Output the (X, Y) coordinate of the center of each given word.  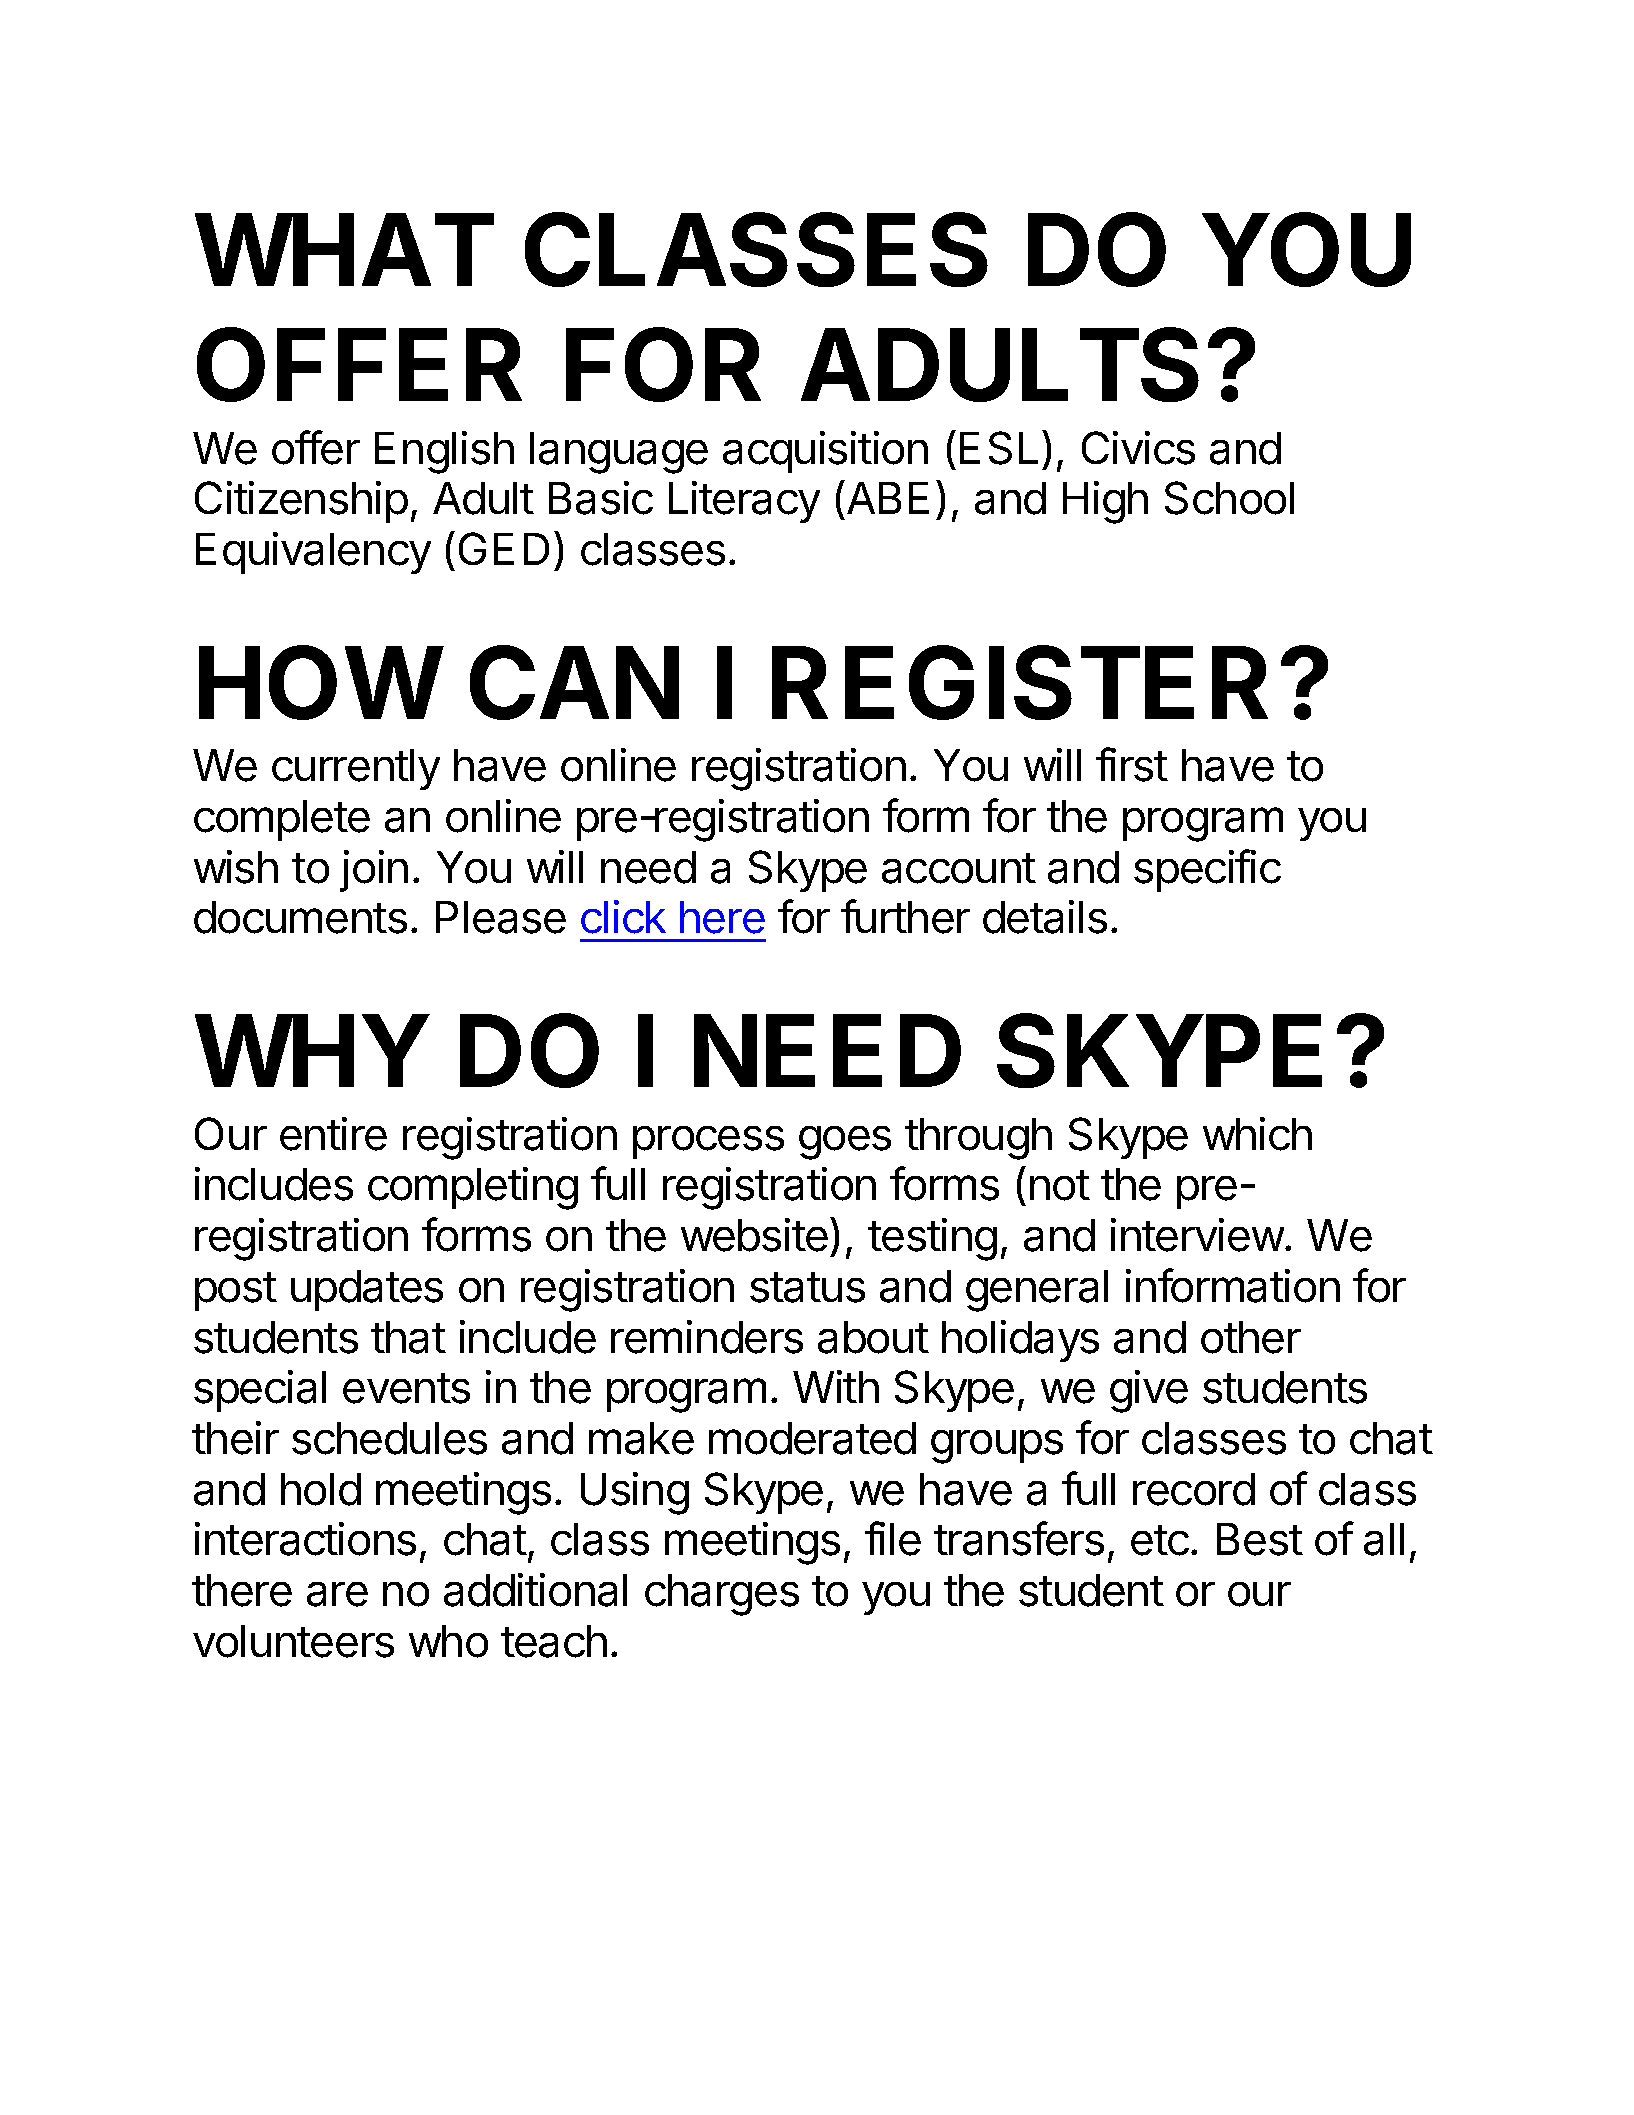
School (1229, 498)
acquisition (825, 452)
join (374, 871)
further (905, 916)
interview (1197, 1235)
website (754, 1235)
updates (367, 1290)
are (337, 1594)
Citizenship (301, 502)
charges (722, 1595)
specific (1207, 870)
